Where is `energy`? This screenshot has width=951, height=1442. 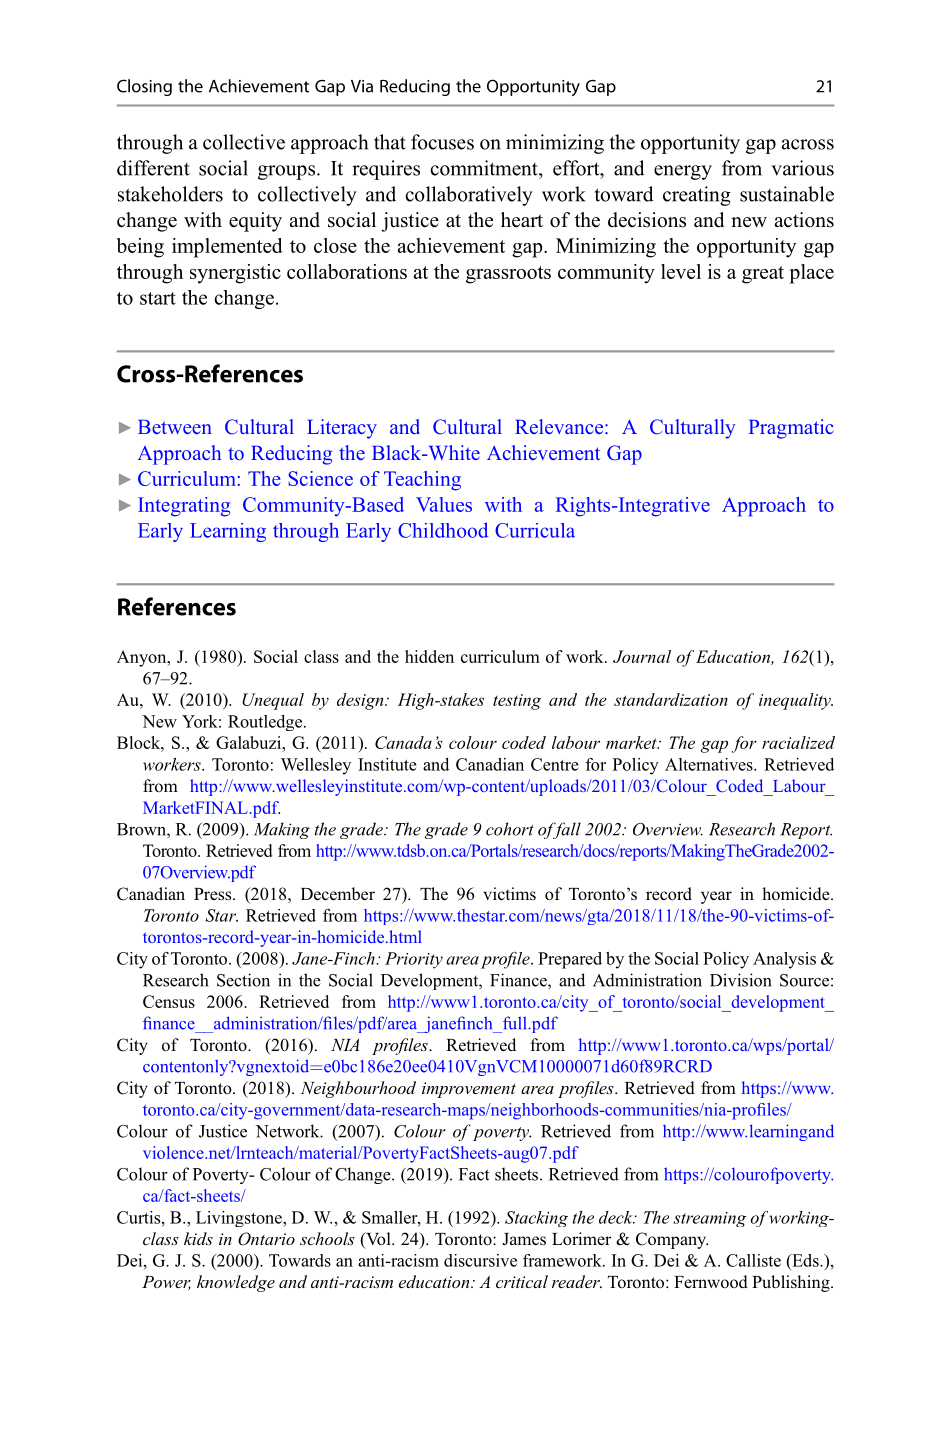 energy is located at coordinates (683, 172).
